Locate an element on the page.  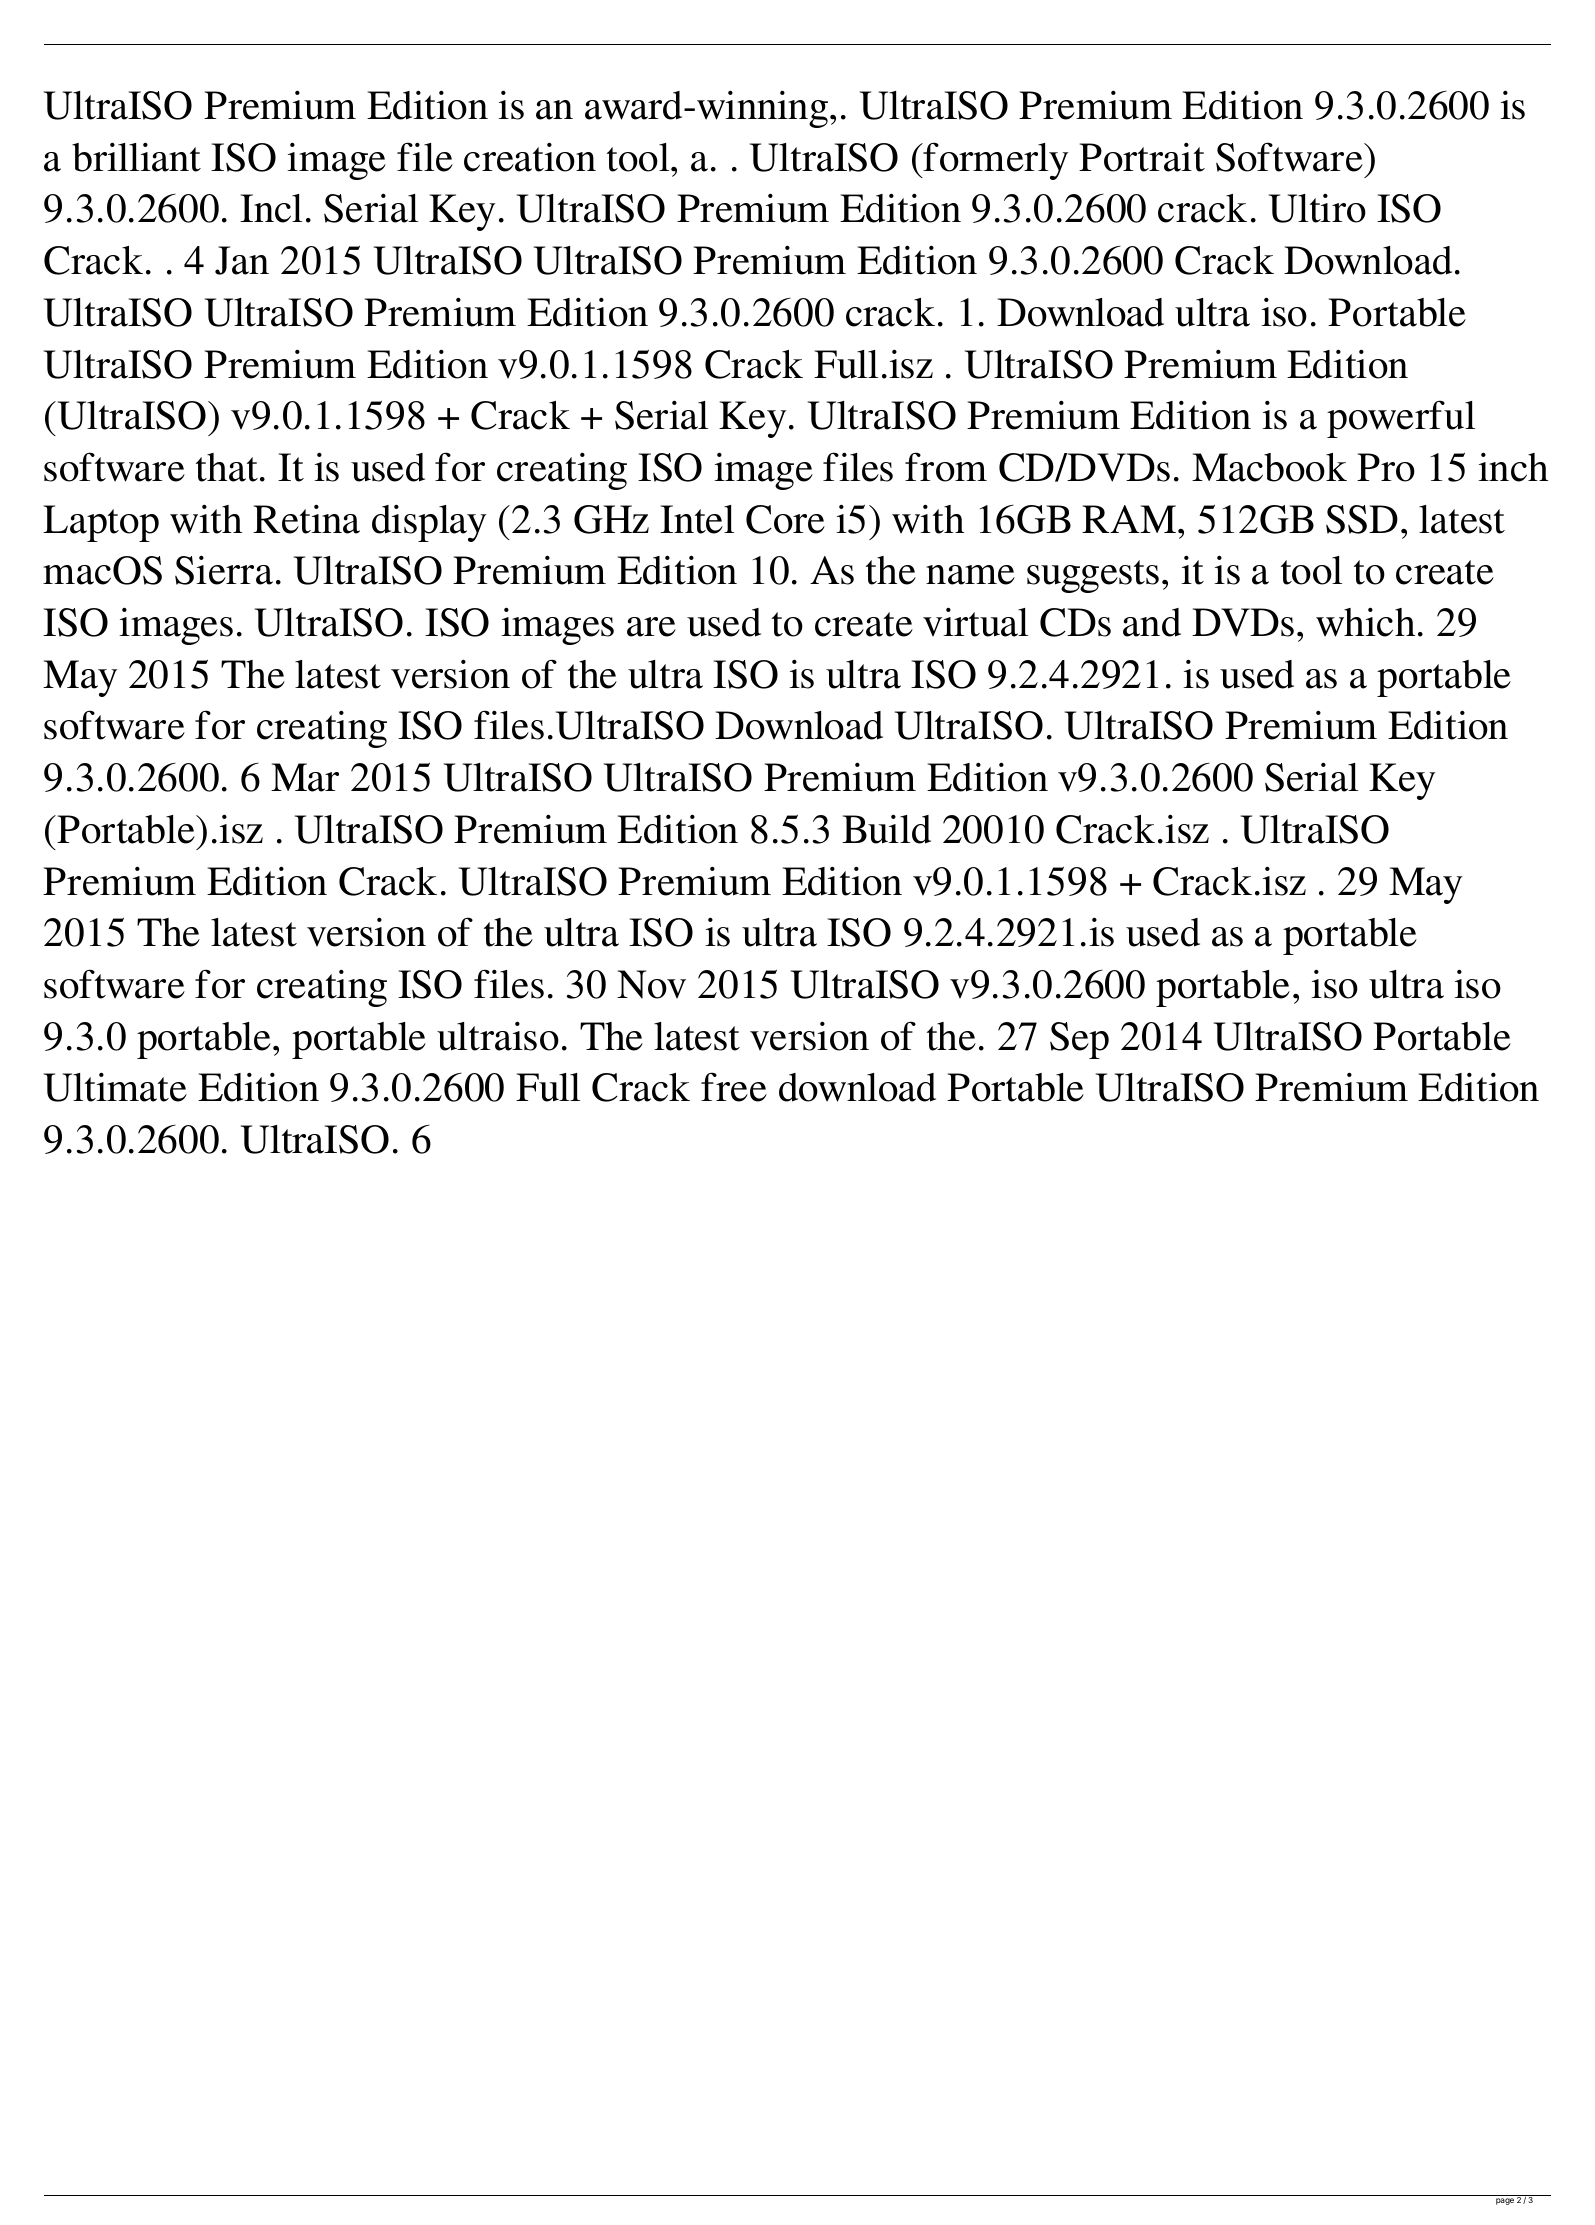
Sep is located at coordinates (1079, 1040).
